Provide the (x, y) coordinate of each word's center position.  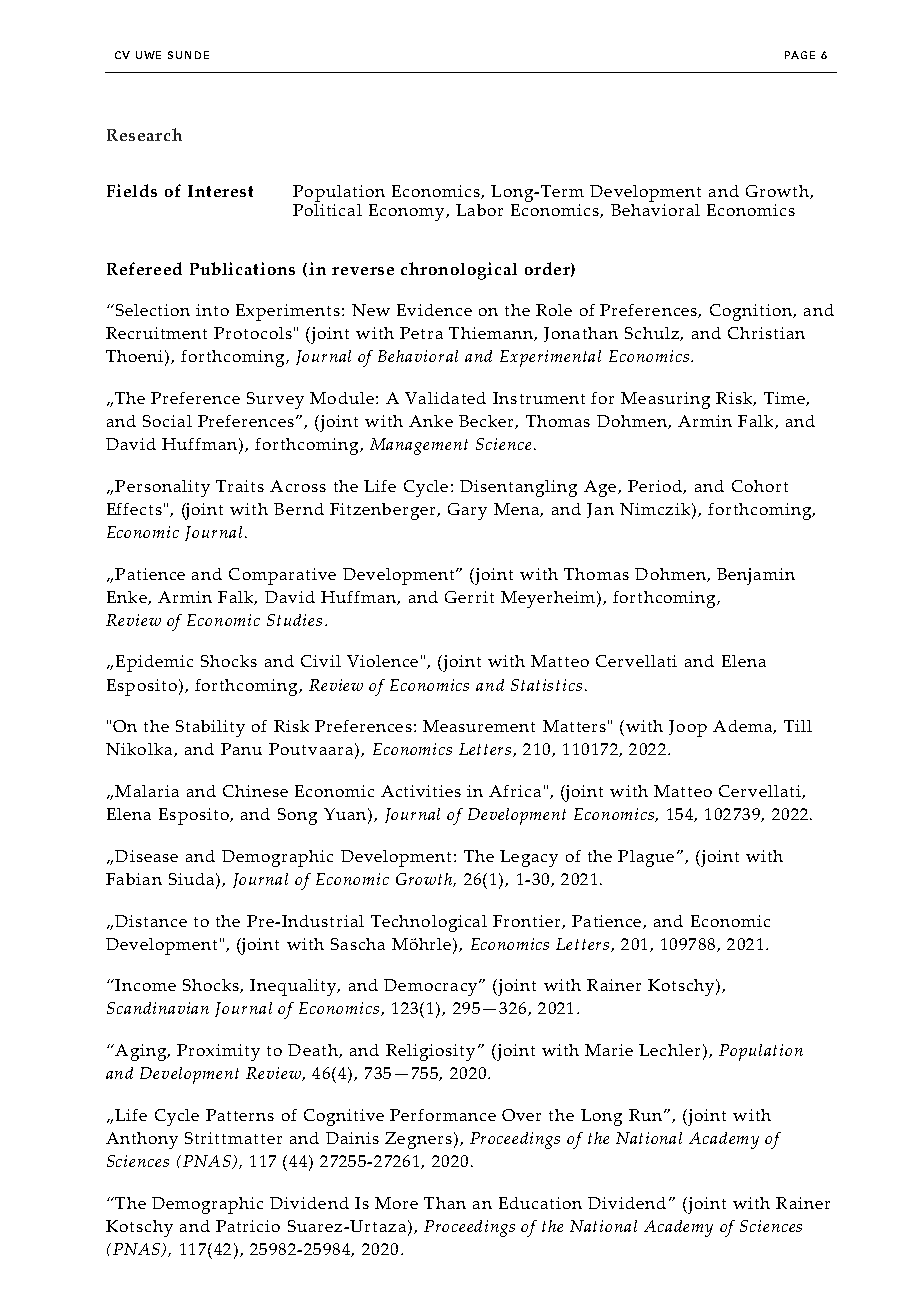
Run (647, 1115)
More (396, 1203)
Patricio (248, 1226)
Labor (479, 210)
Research (144, 134)
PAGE (800, 55)
